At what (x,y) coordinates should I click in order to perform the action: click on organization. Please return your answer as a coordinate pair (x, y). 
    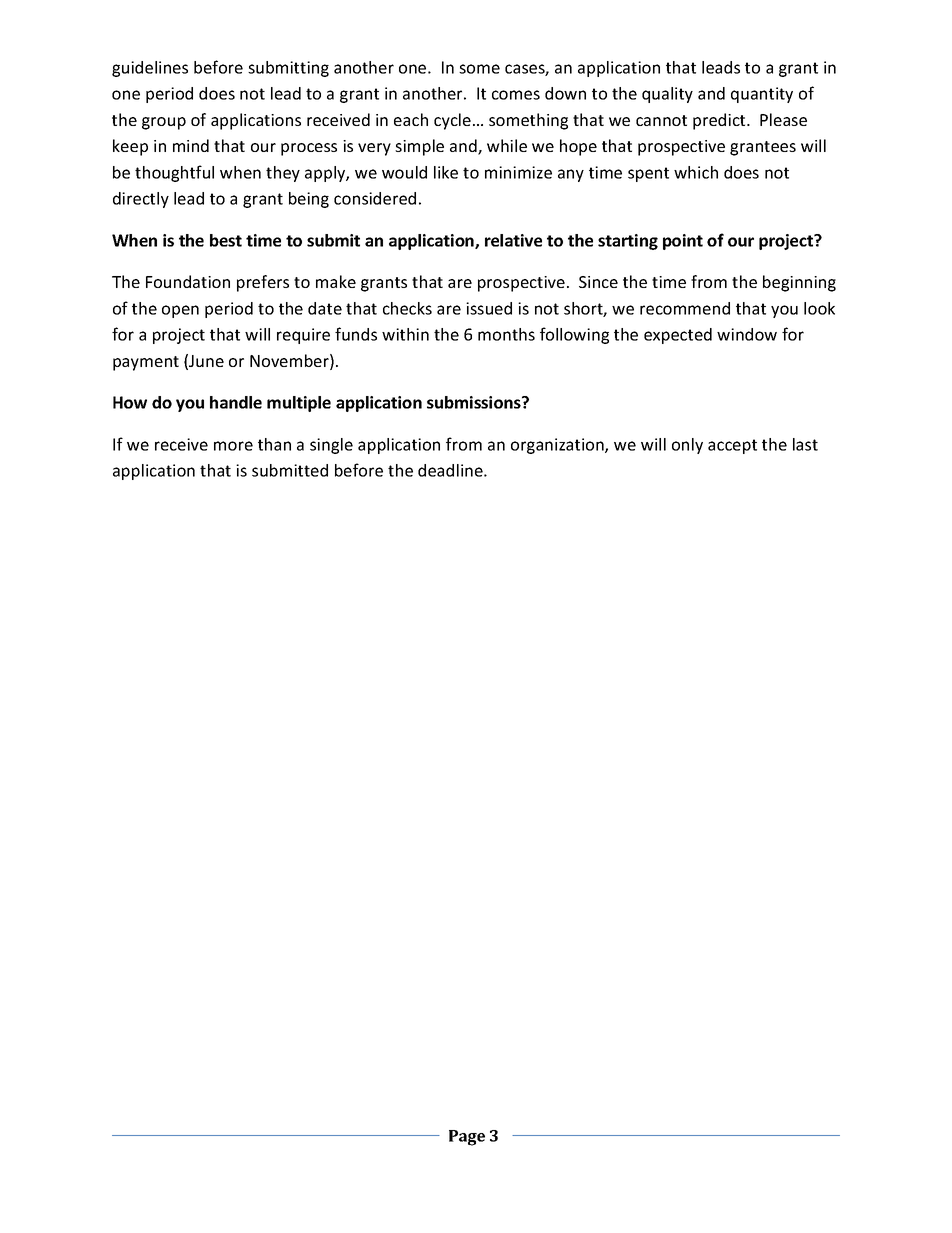
    Looking at the image, I should click on (558, 446).
